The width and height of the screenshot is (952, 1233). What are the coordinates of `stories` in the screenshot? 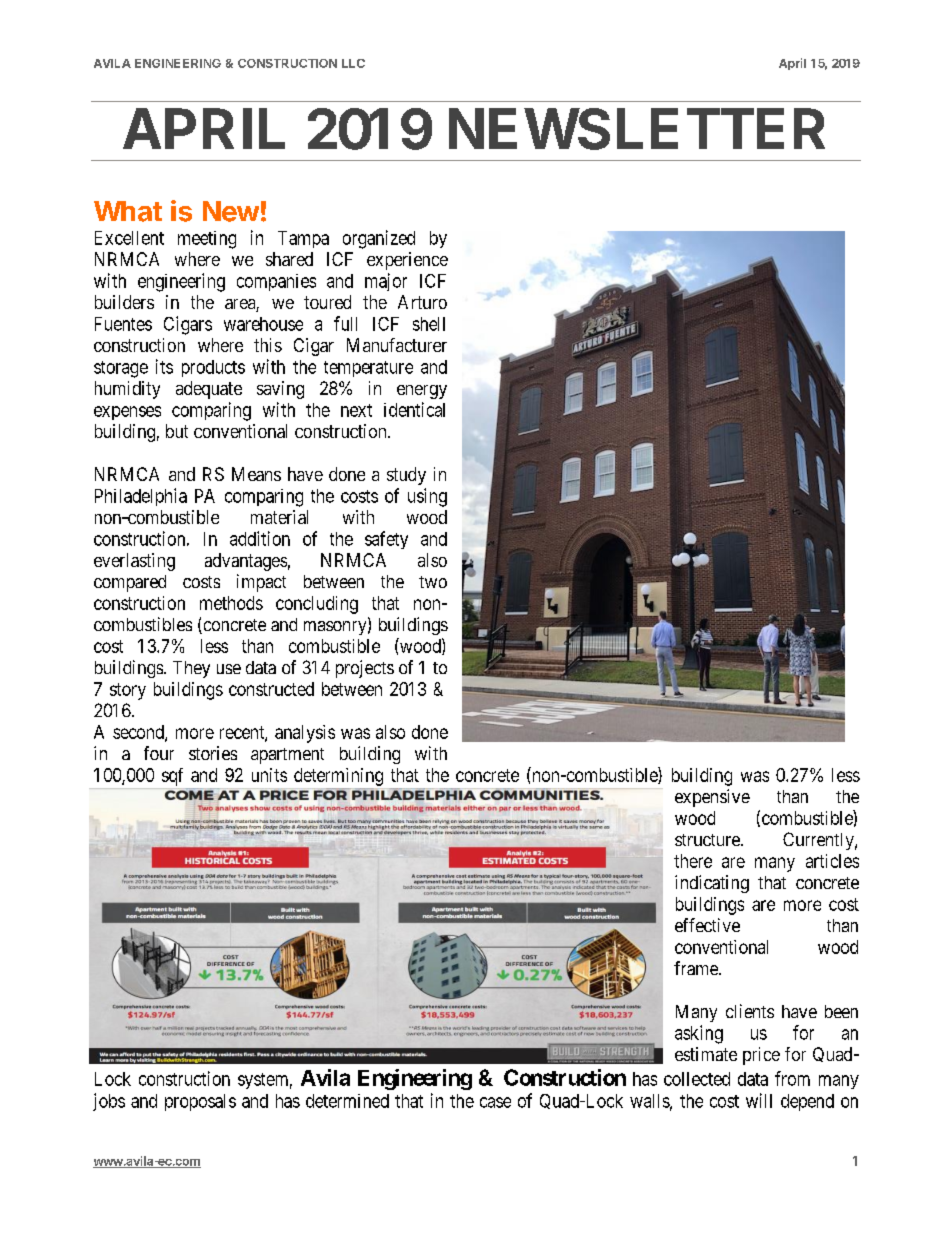 It's located at (213, 753).
